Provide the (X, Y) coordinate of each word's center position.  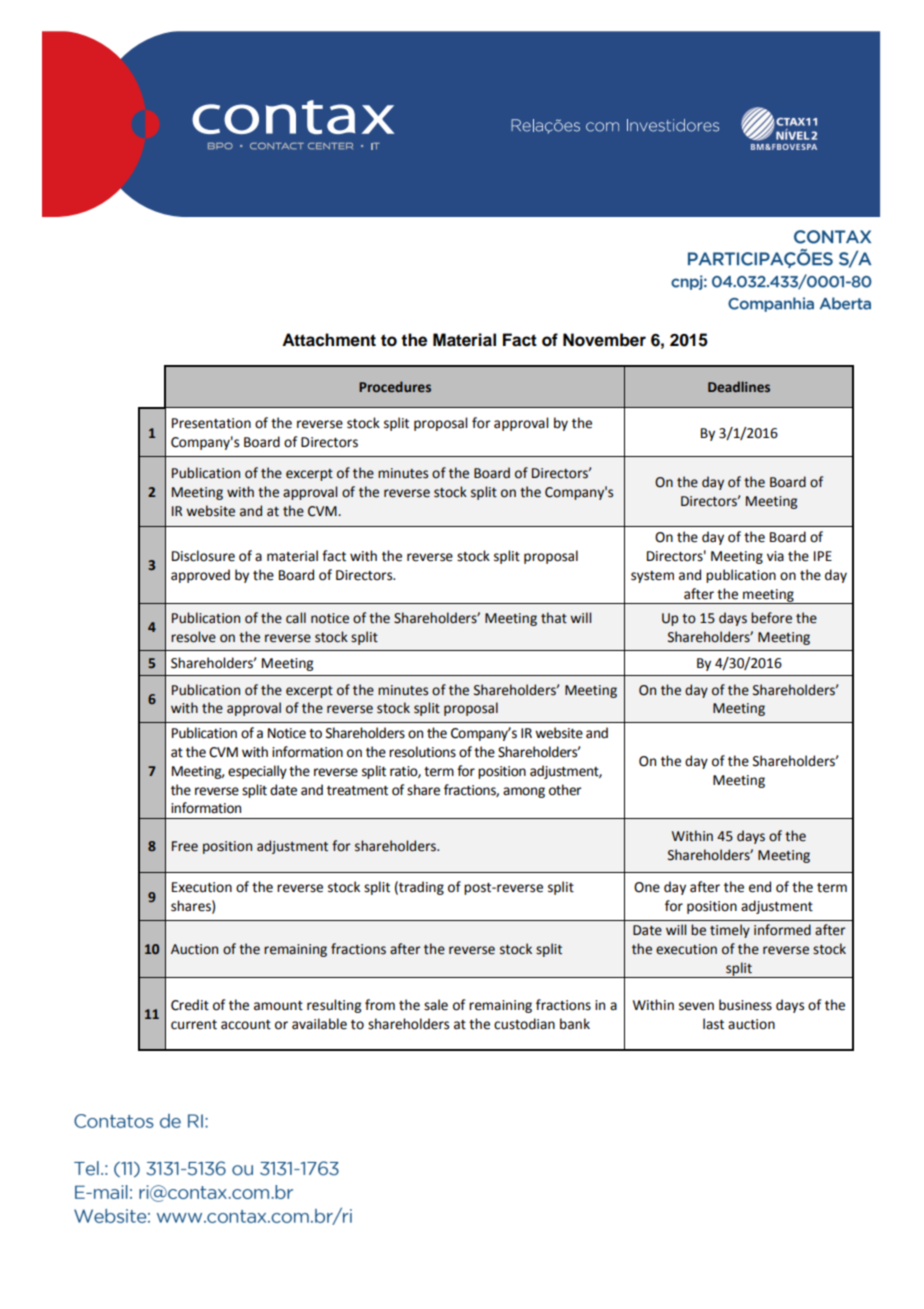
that (554, 618)
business (745, 1005)
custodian (524, 1024)
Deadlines (739, 386)
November (604, 340)
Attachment (329, 340)
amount (278, 1006)
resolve (193, 637)
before (771, 618)
